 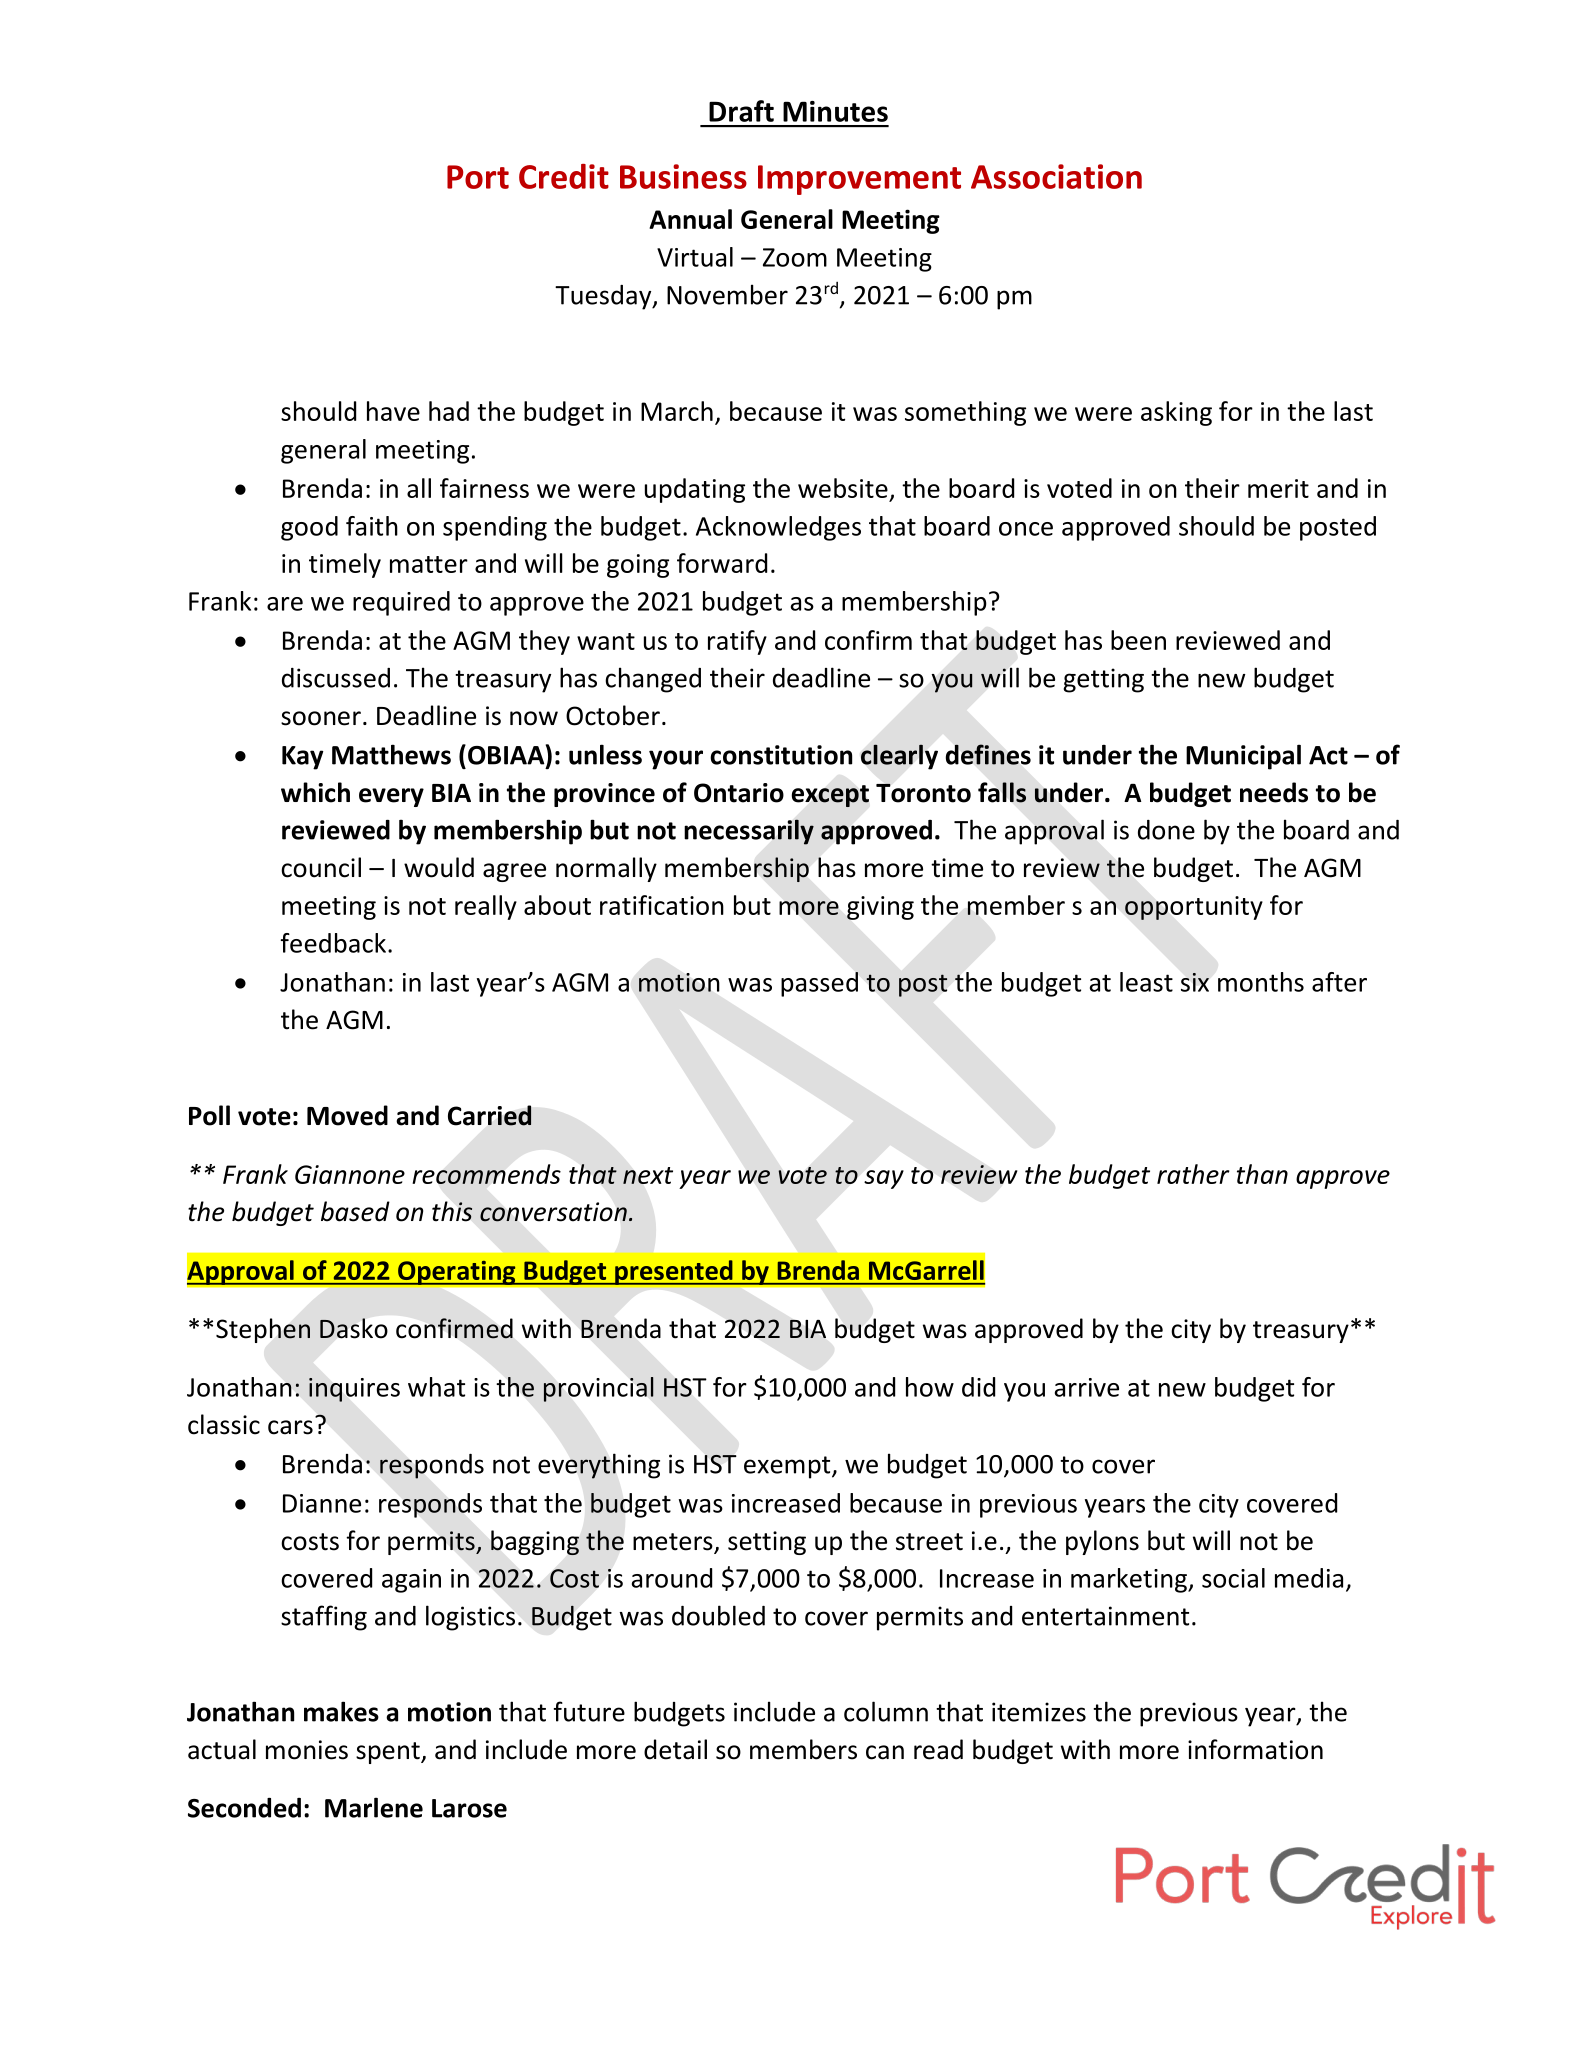 I want to click on Association, so click(x=1056, y=176).
